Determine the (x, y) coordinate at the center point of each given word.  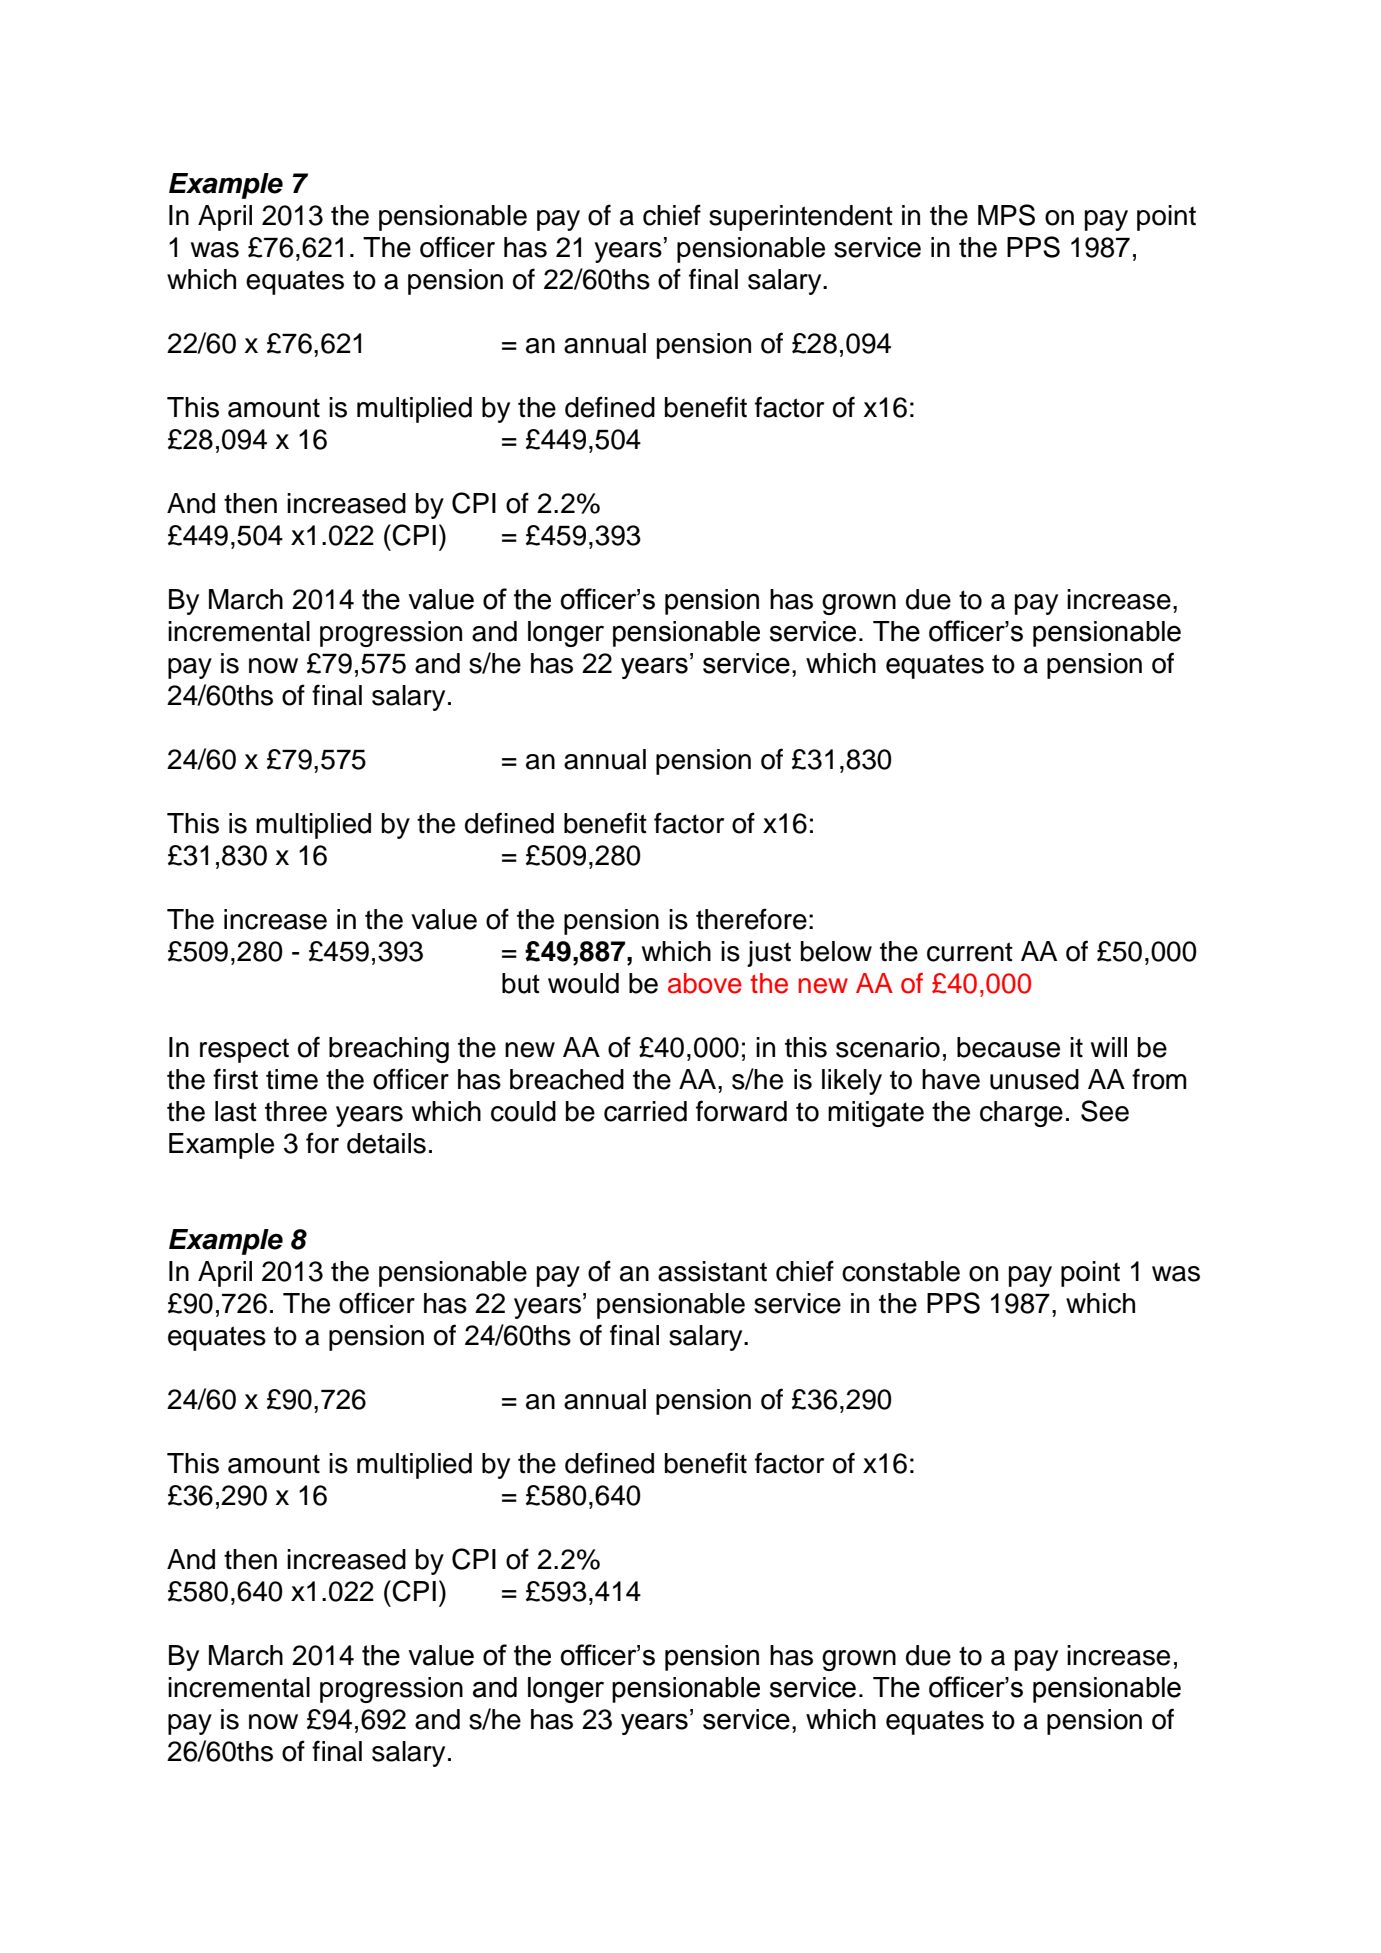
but (521, 983)
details (386, 1143)
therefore (751, 919)
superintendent (801, 218)
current (970, 952)
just (769, 954)
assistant (712, 1271)
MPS (1006, 215)
